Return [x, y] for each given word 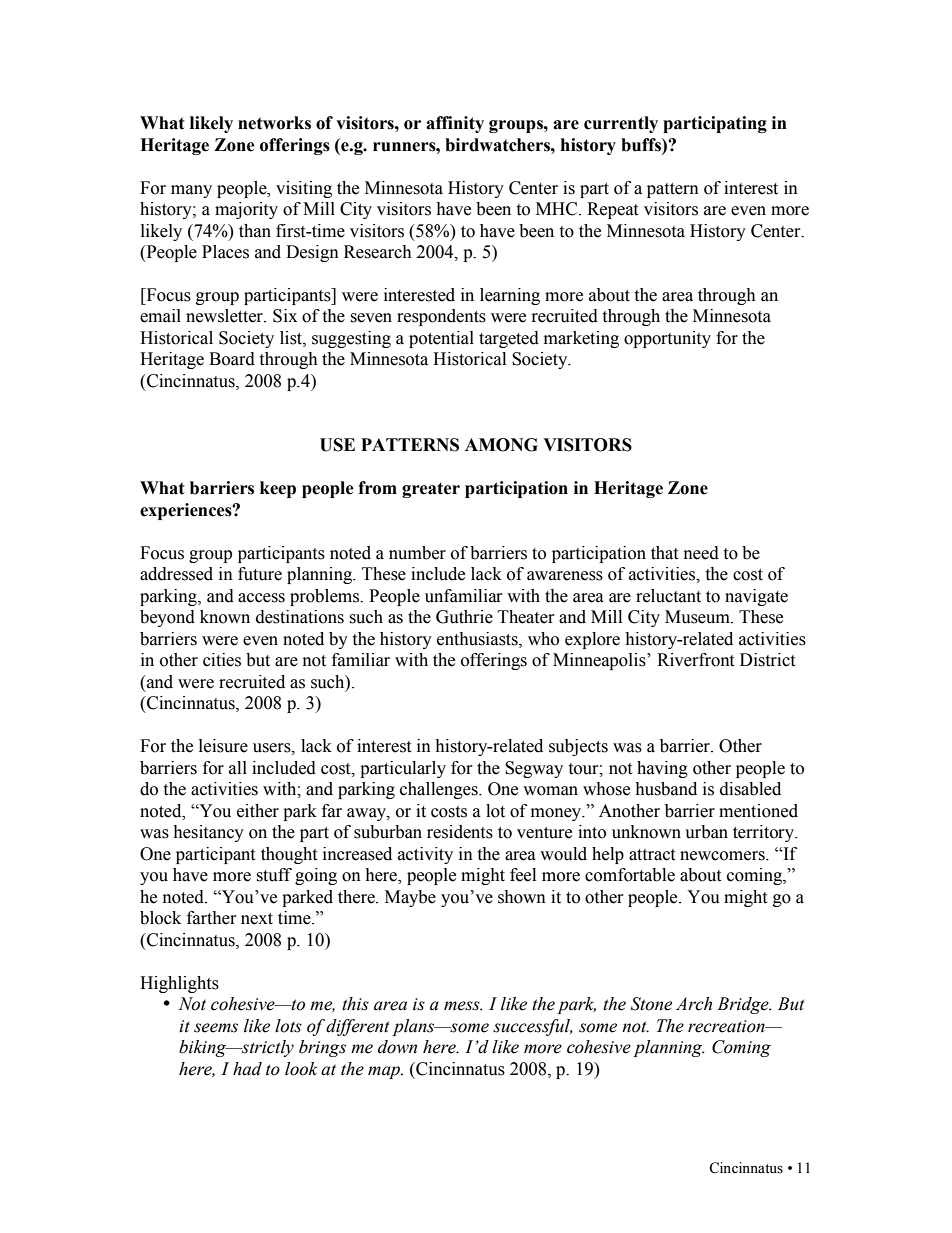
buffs [642, 145]
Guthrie [464, 617]
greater [431, 490]
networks [274, 123]
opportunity [667, 339]
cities [222, 660]
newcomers [723, 856]
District [767, 660]
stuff [274, 875]
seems [216, 1028]
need [701, 553]
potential [441, 339]
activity [425, 855]
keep [278, 489]
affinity [455, 124]
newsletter [225, 316]
